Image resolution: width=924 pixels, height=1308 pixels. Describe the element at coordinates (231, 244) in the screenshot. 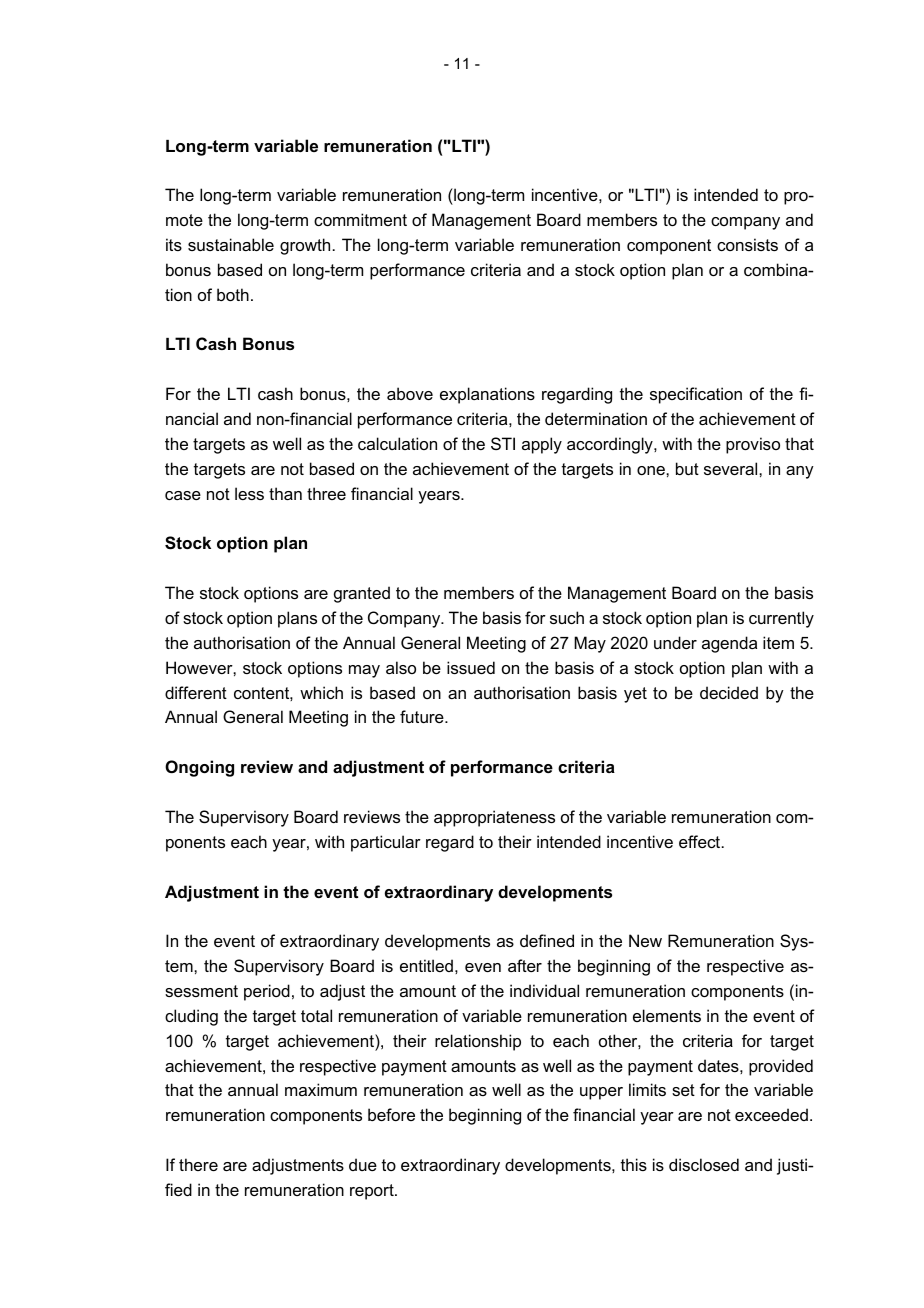

I see `sustainable` at that location.
